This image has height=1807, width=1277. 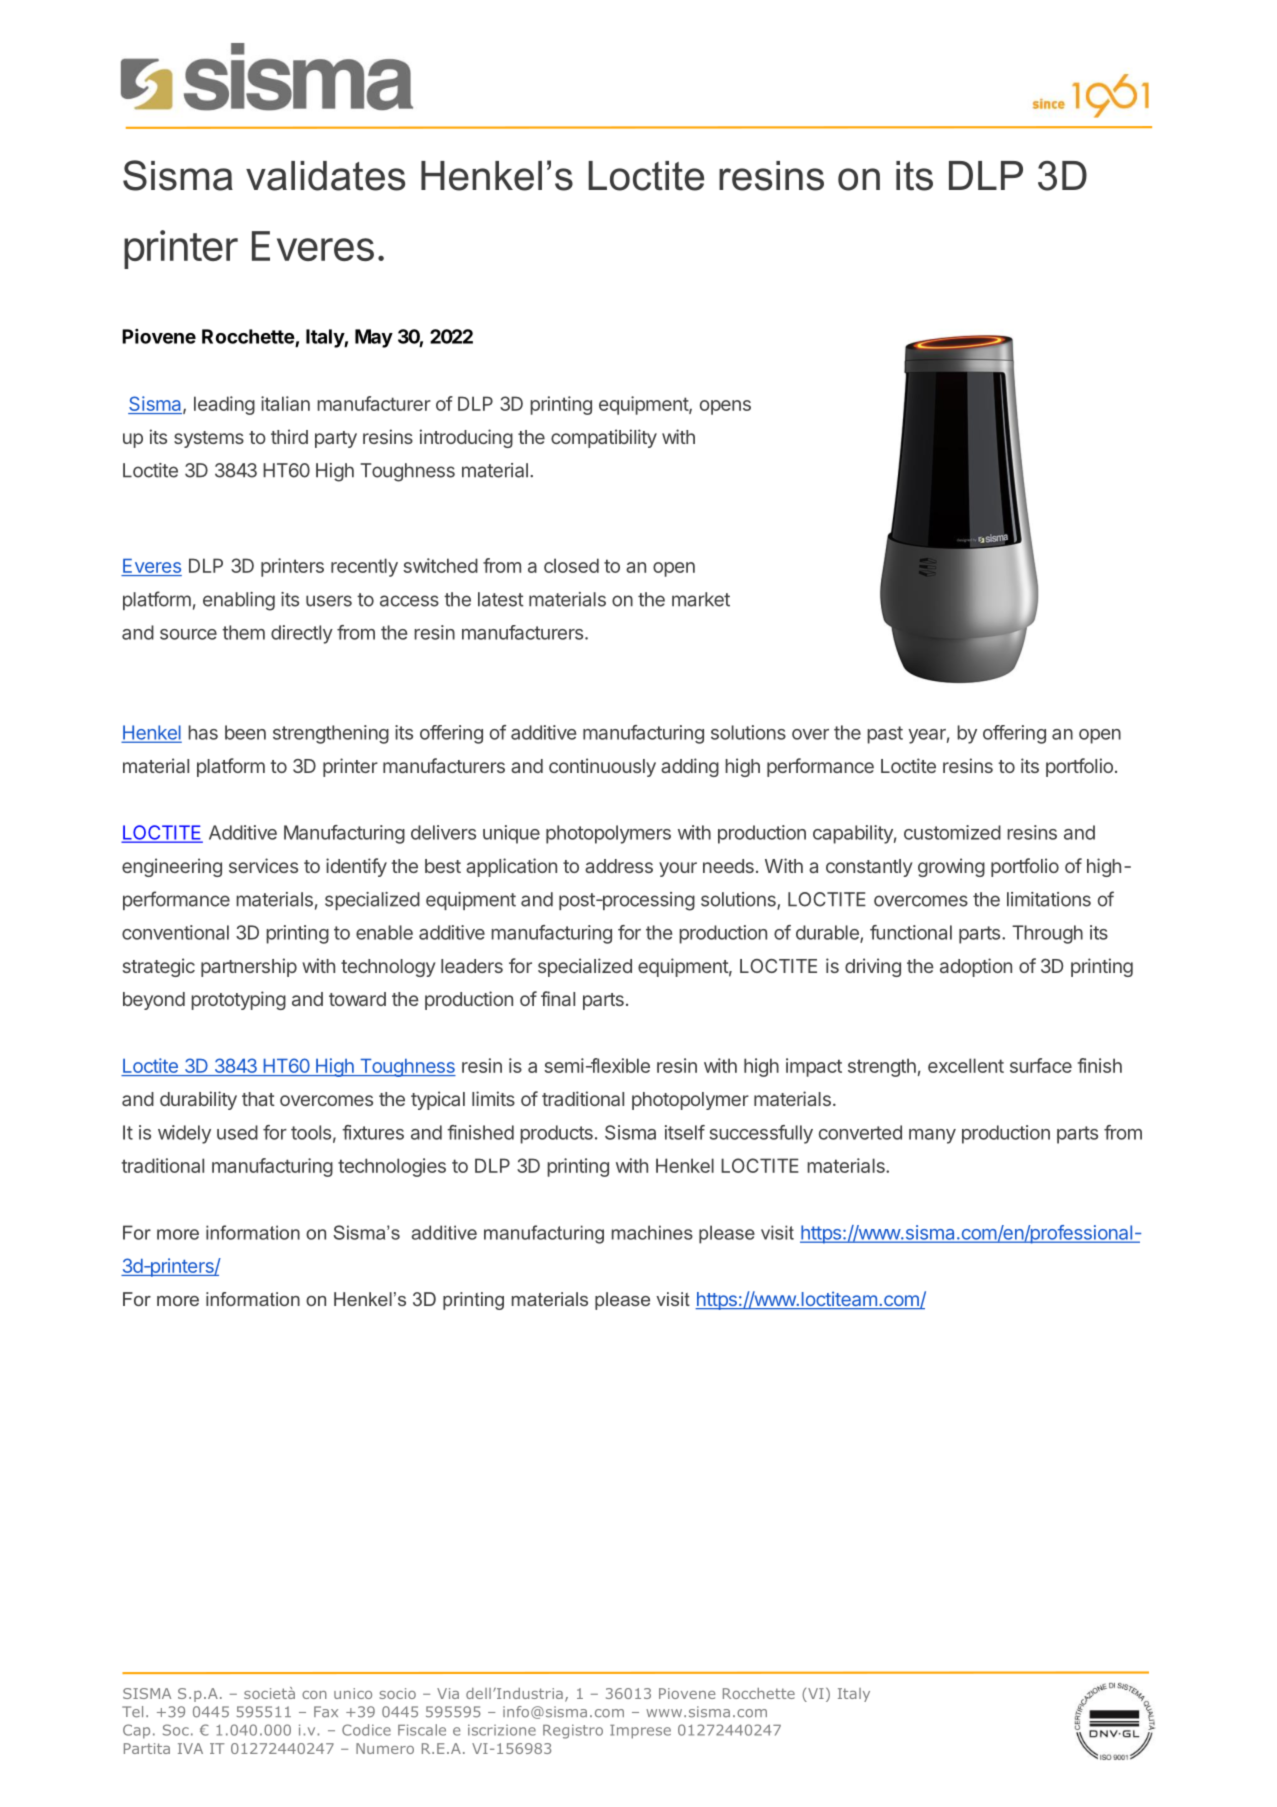 I want to click on Via, so click(x=448, y=1693).
